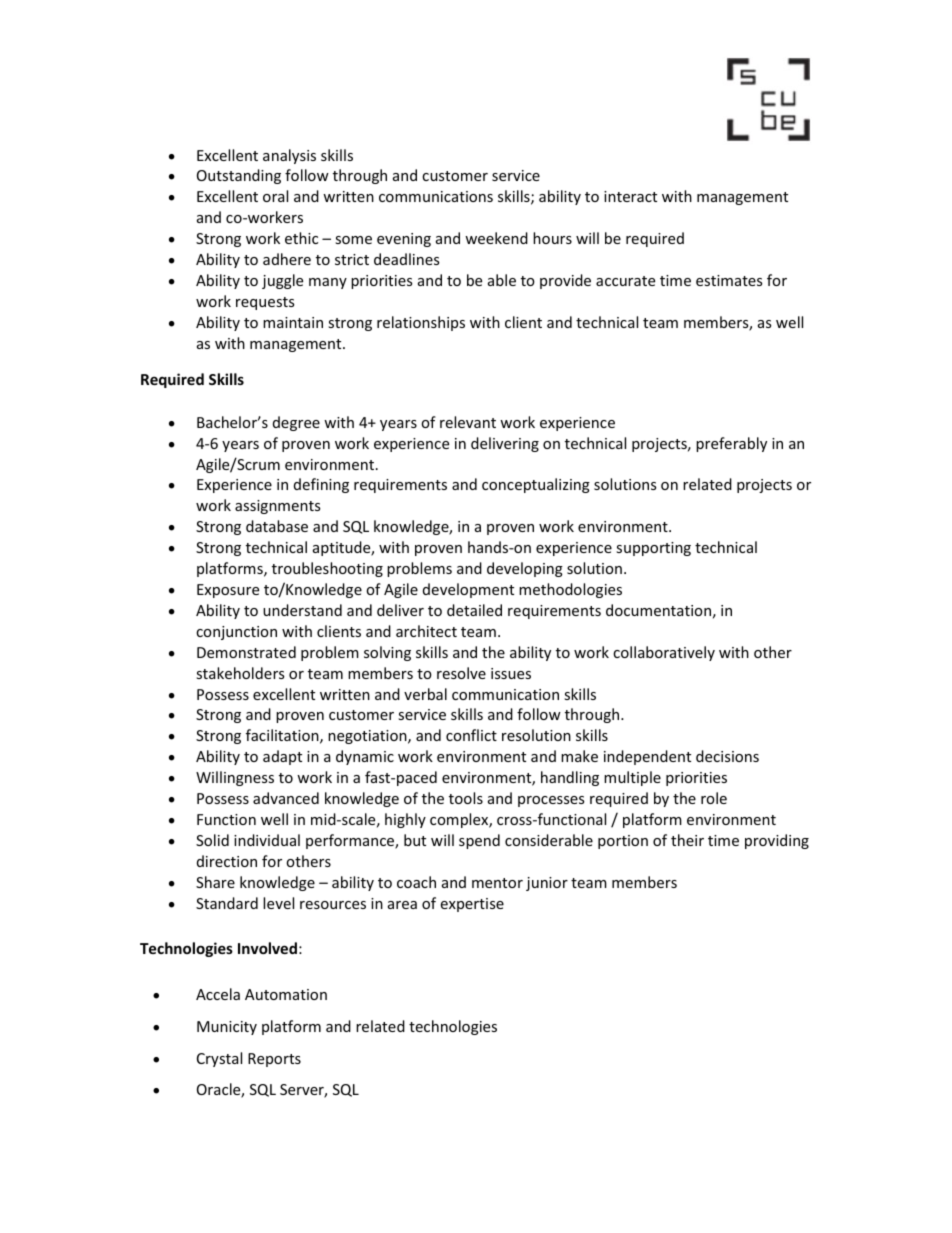 This document has width=952, height=1233. I want to click on their, so click(687, 840).
